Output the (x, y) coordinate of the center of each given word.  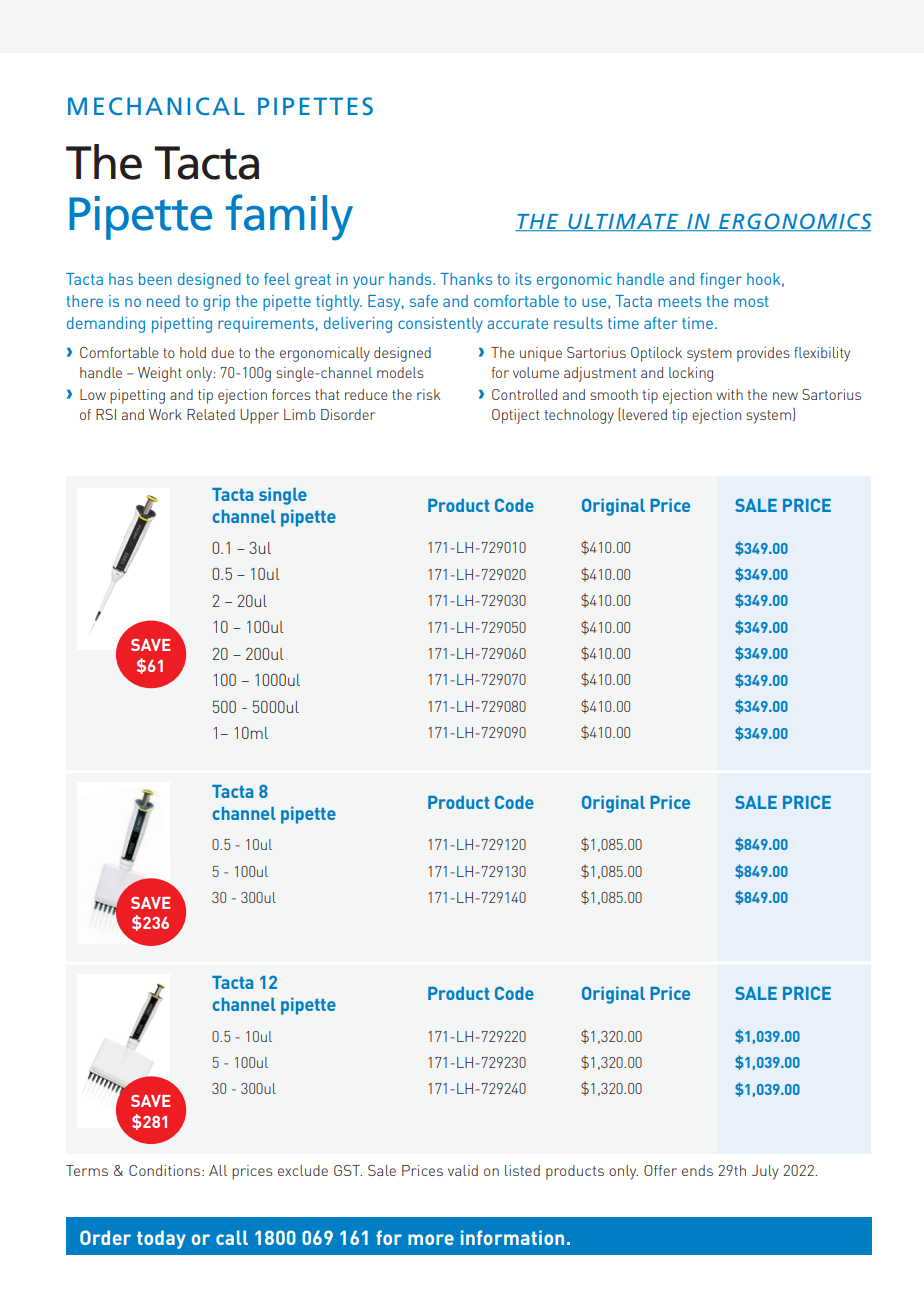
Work (165, 414)
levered (644, 414)
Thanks (466, 279)
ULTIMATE (623, 222)
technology (579, 416)
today (161, 1239)
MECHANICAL (156, 106)
